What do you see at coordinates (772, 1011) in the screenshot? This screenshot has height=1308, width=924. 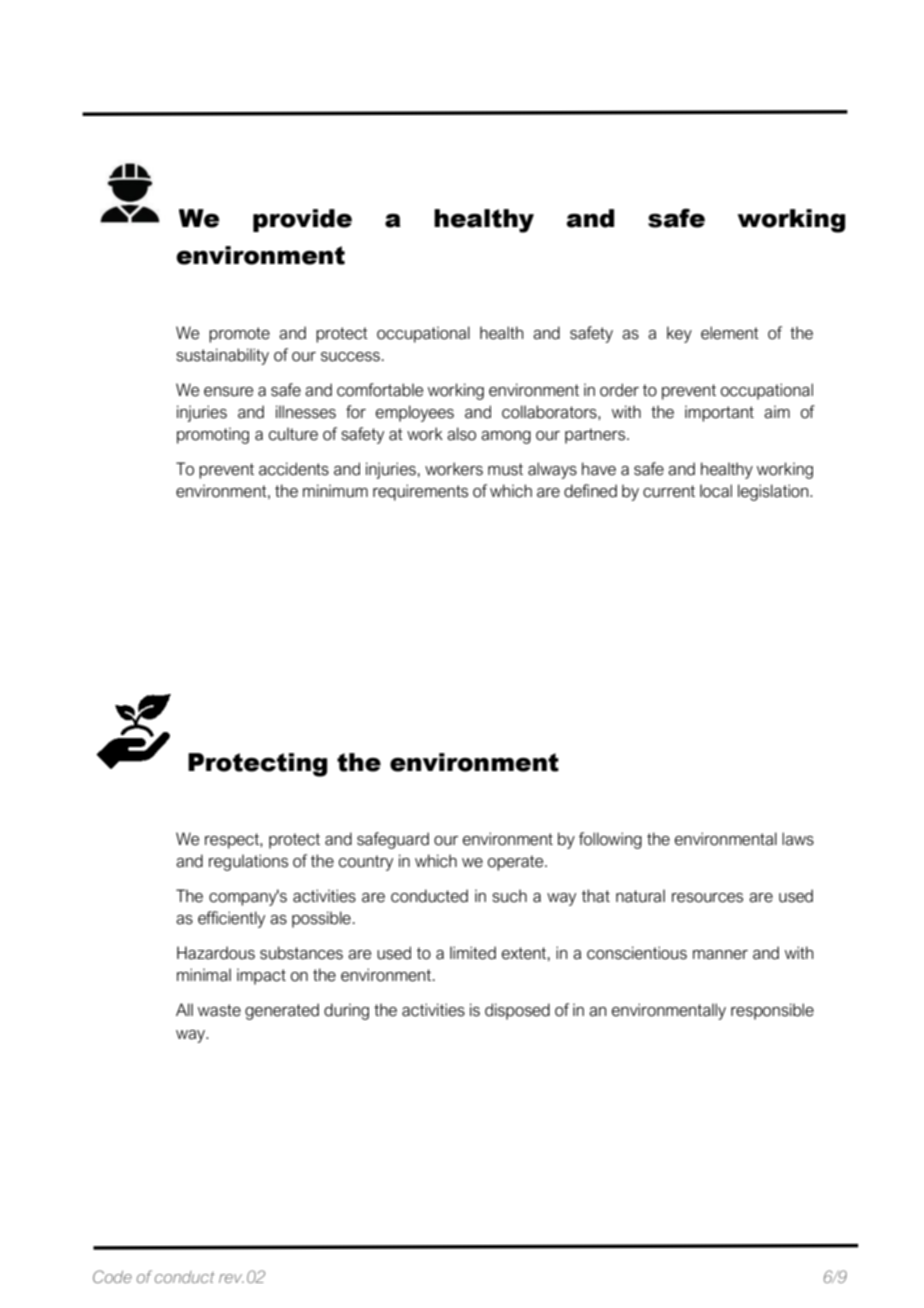 I see `responsible` at bounding box center [772, 1011].
